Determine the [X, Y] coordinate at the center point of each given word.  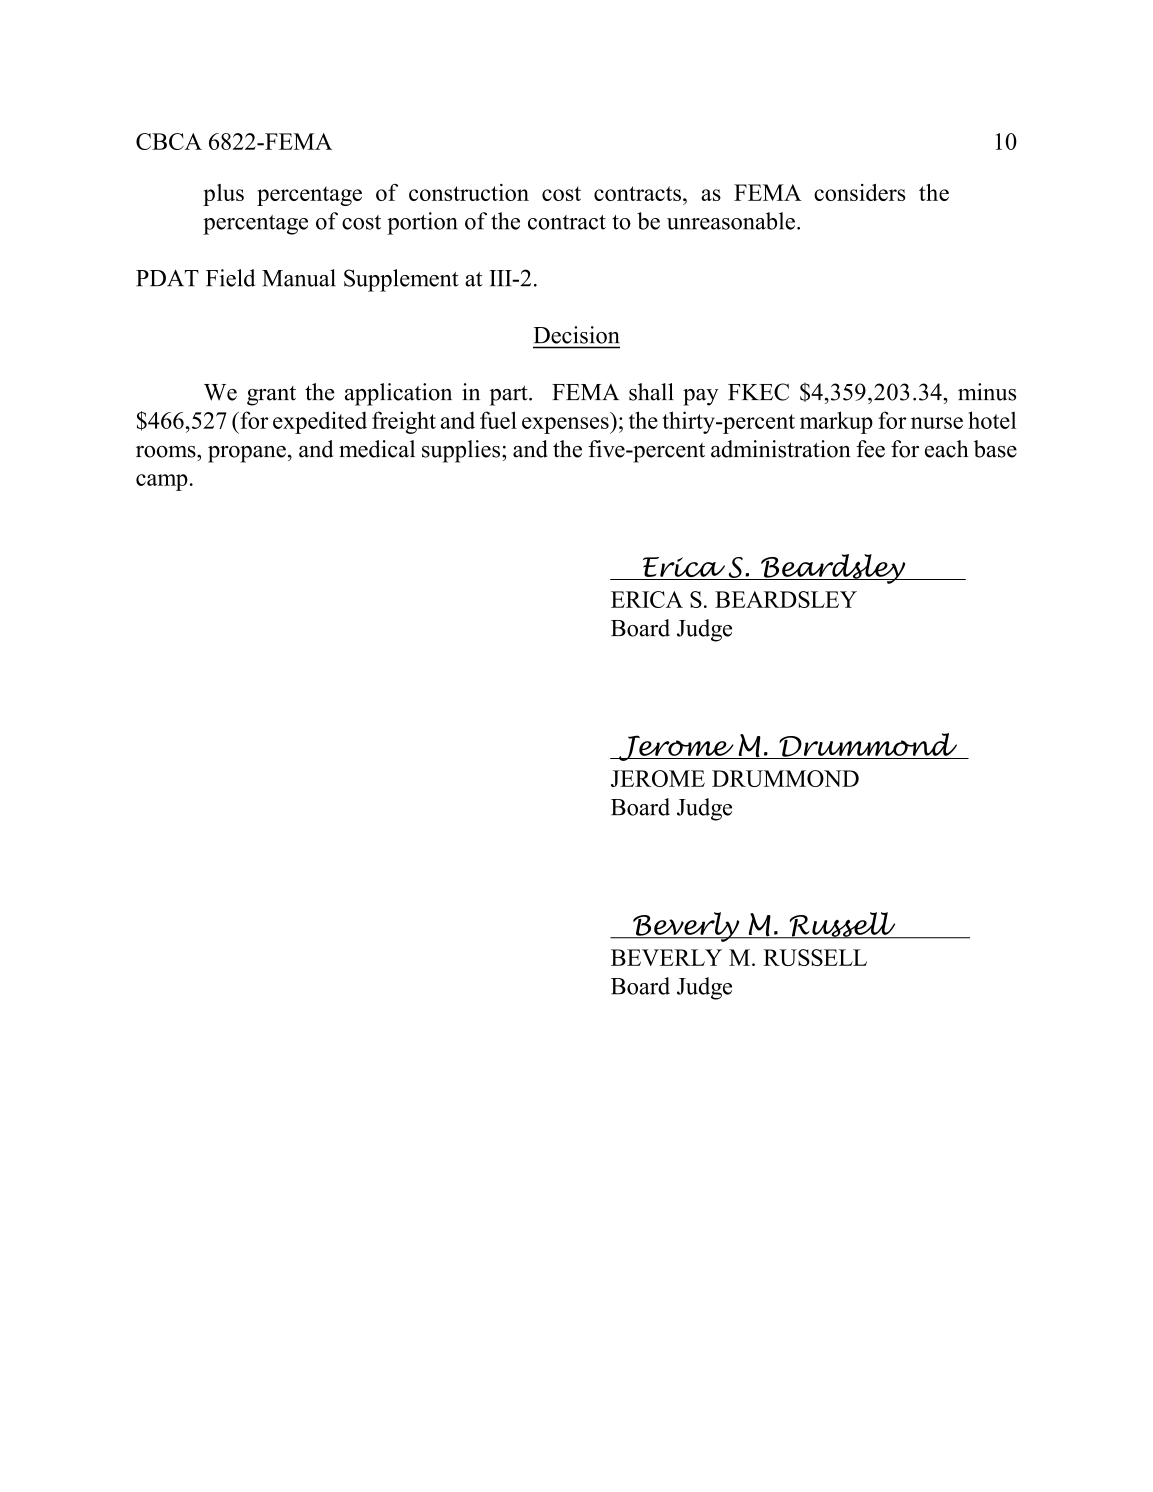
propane [247, 454]
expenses [566, 425]
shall [651, 392]
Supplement [401, 280]
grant [271, 396]
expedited [320, 422]
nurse [937, 423]
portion [422, 223]
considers [860, 192]
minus [987, 392]
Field [230, 278]
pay [701, 397]
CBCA [169, 141]
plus [223, 195]
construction [469, 192]
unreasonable [731, 221]
